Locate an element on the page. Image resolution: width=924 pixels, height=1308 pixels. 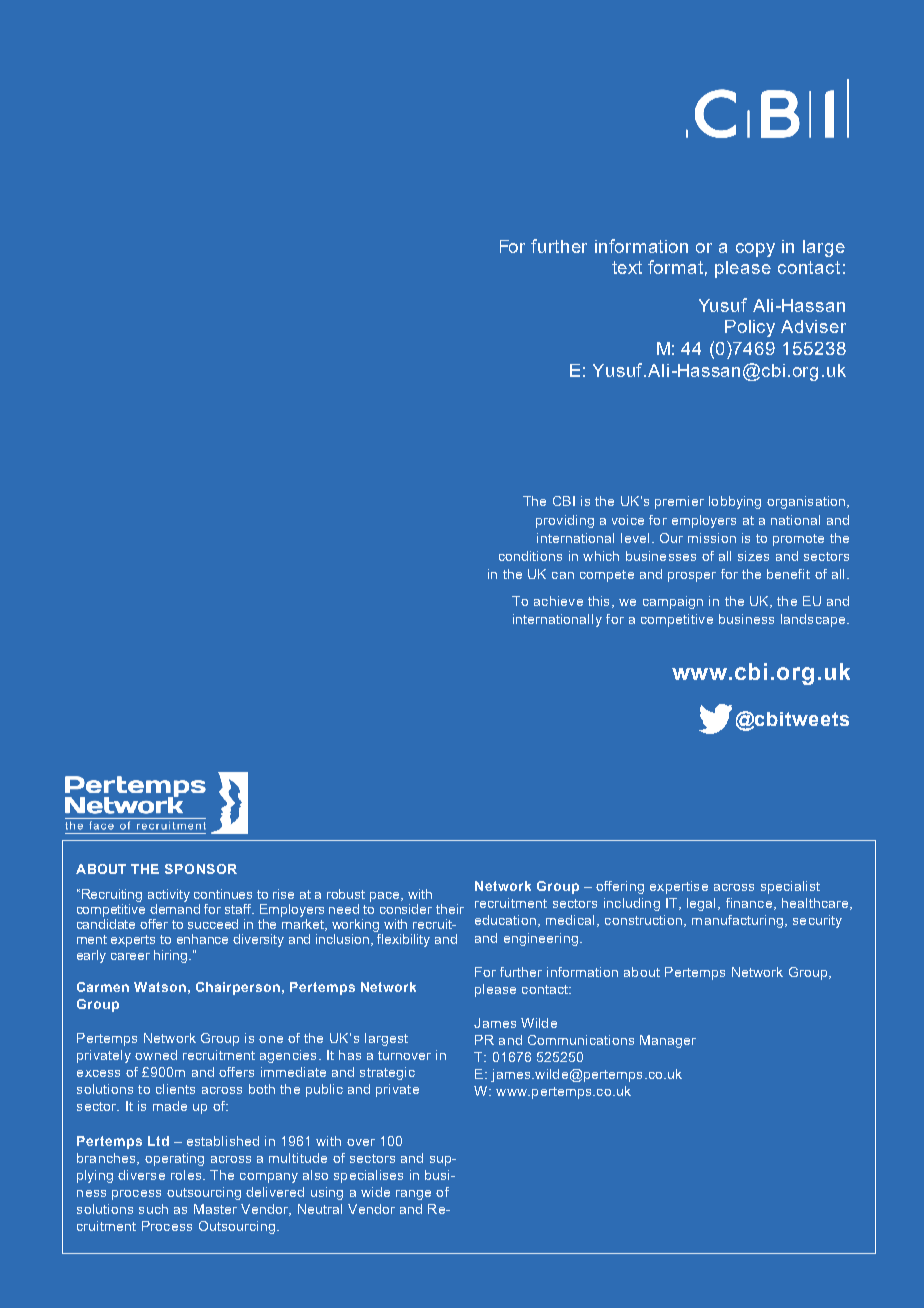
finance is located at coordinates (749, 903).
